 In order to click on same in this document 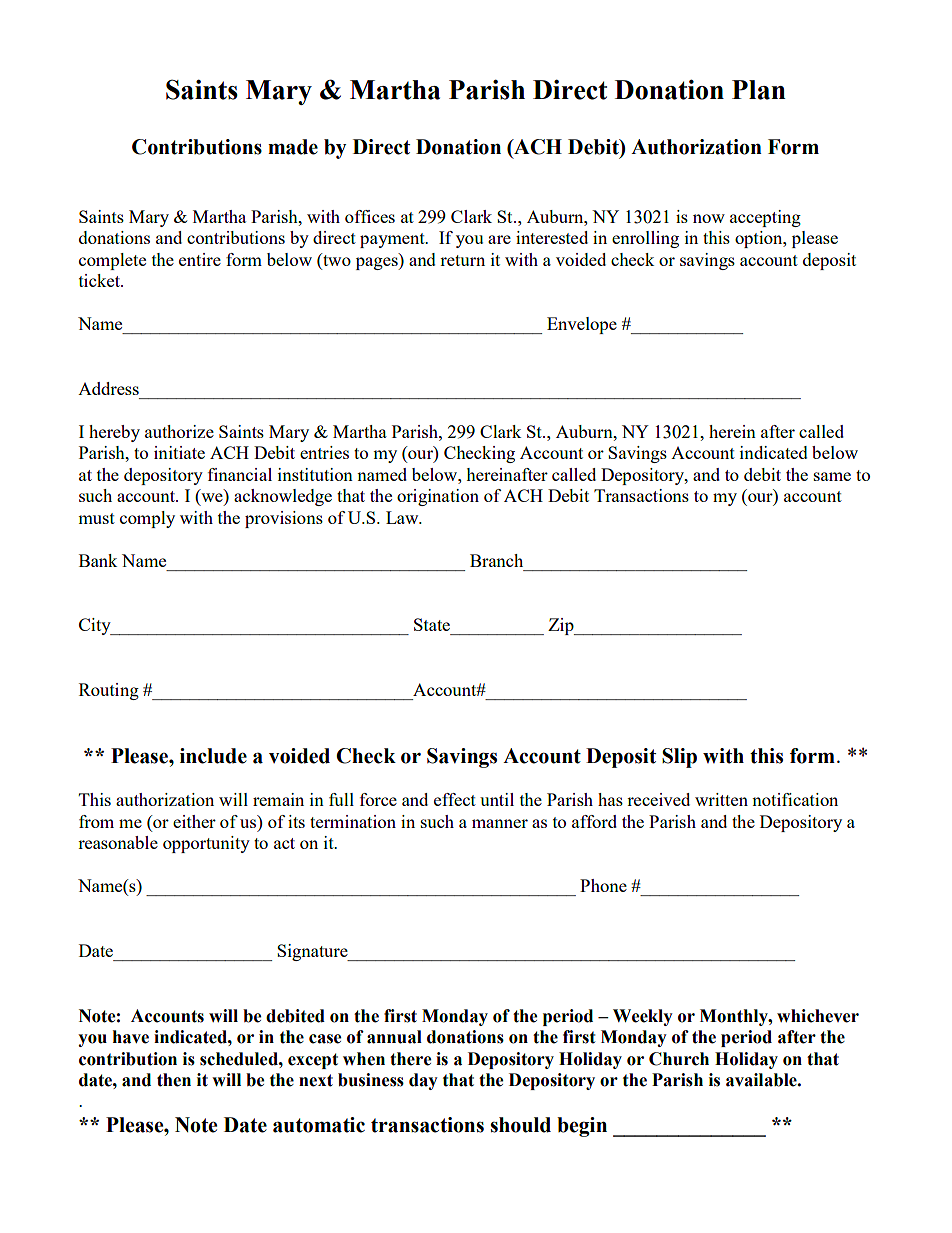, I will do `click(832, 476)`.
